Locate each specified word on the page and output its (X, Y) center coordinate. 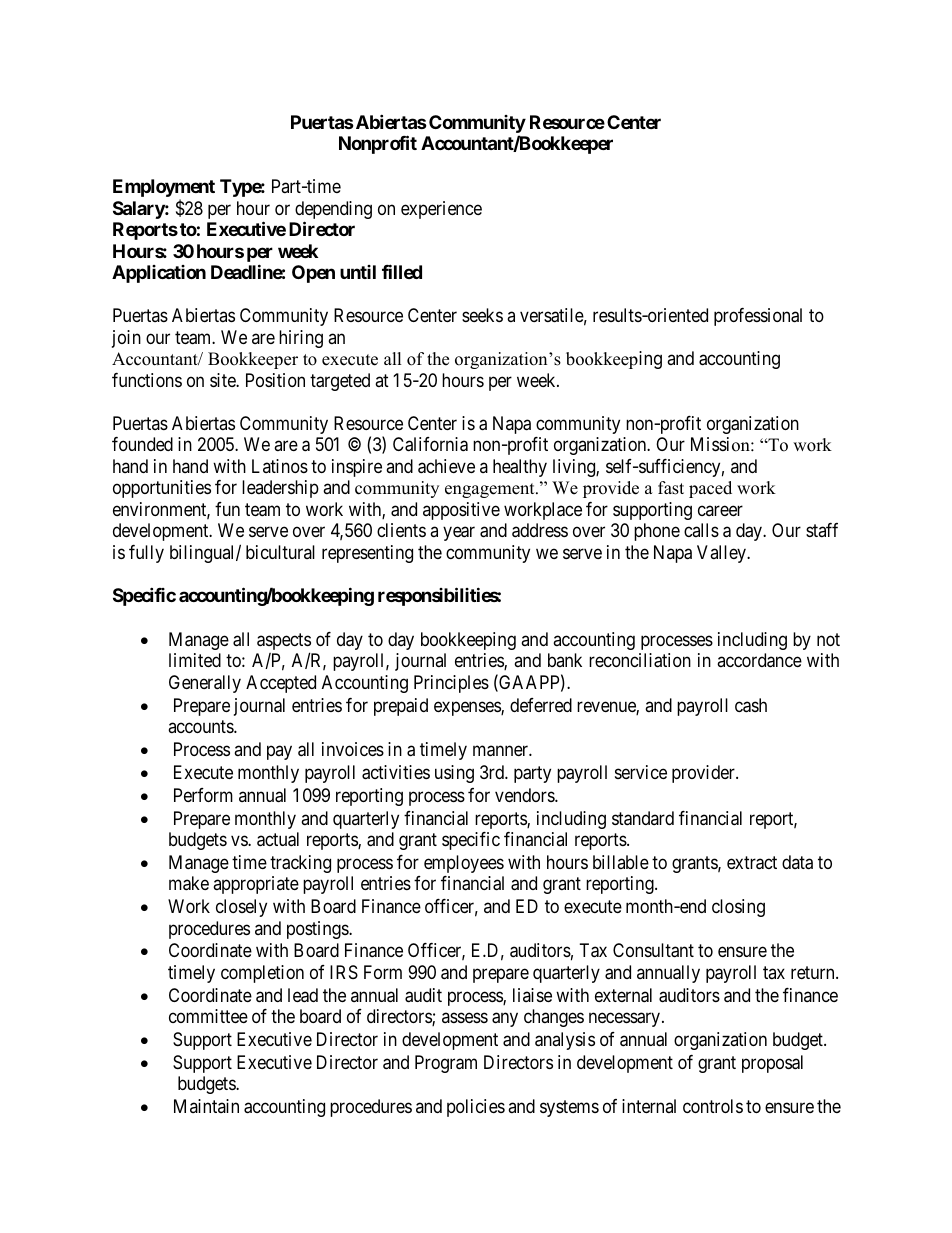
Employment (164, 189)
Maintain (206, 1106)
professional (758, 317)
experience (441, 210)
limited (195, 660)
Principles (451, 684)
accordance (759, 660)
